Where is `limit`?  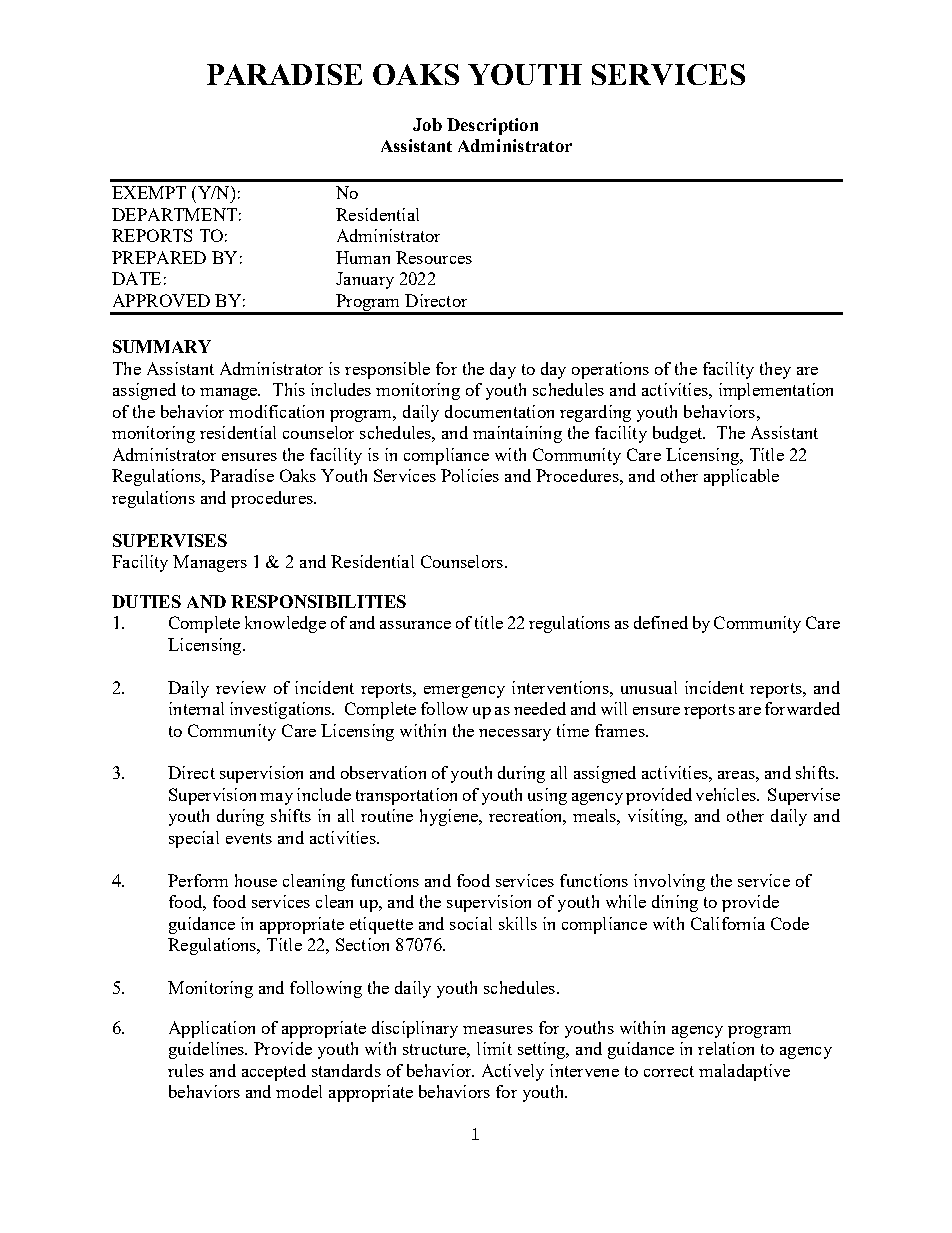
limit is located at coordinates (494, 1048).
